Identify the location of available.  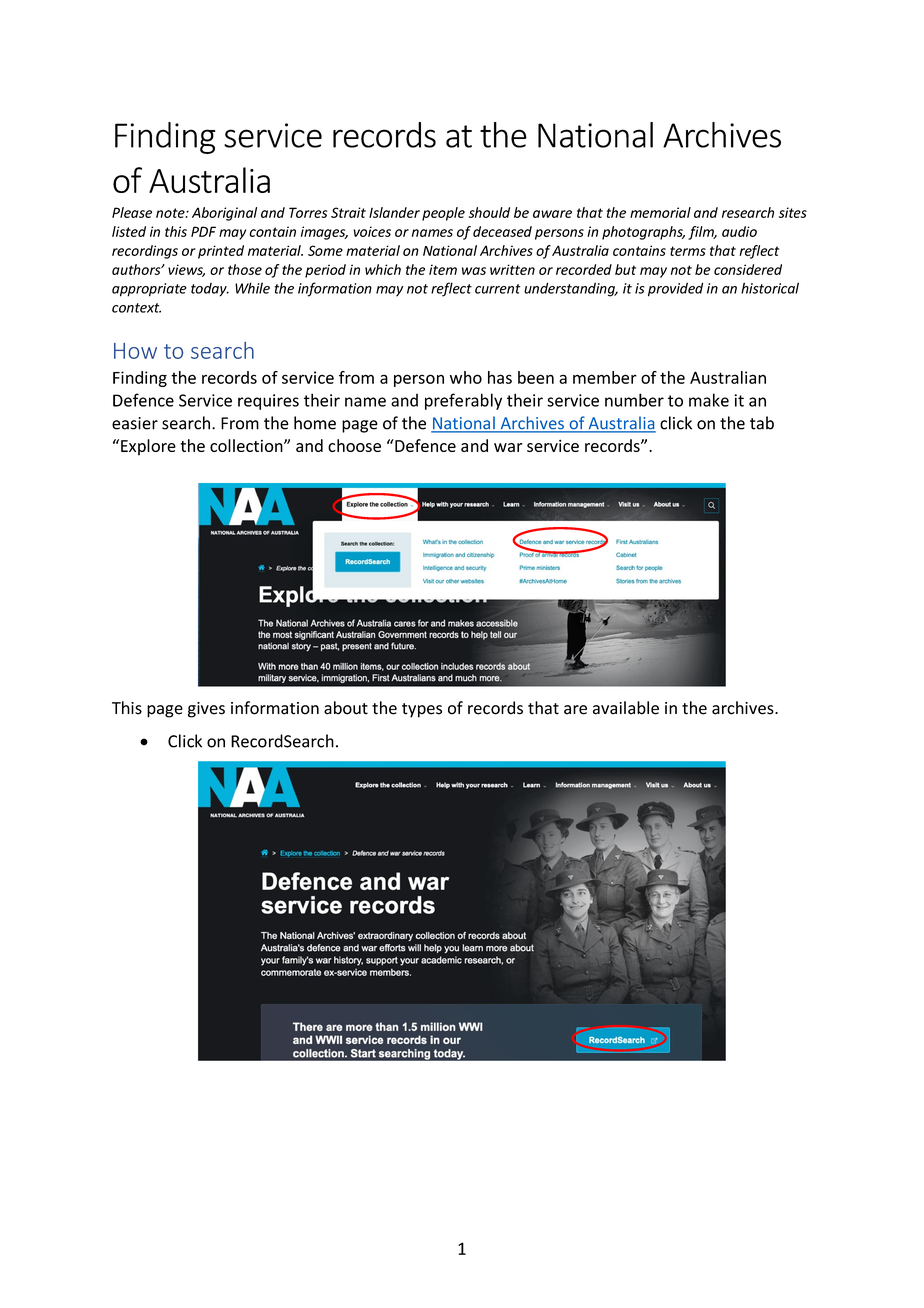
(626, 708).
